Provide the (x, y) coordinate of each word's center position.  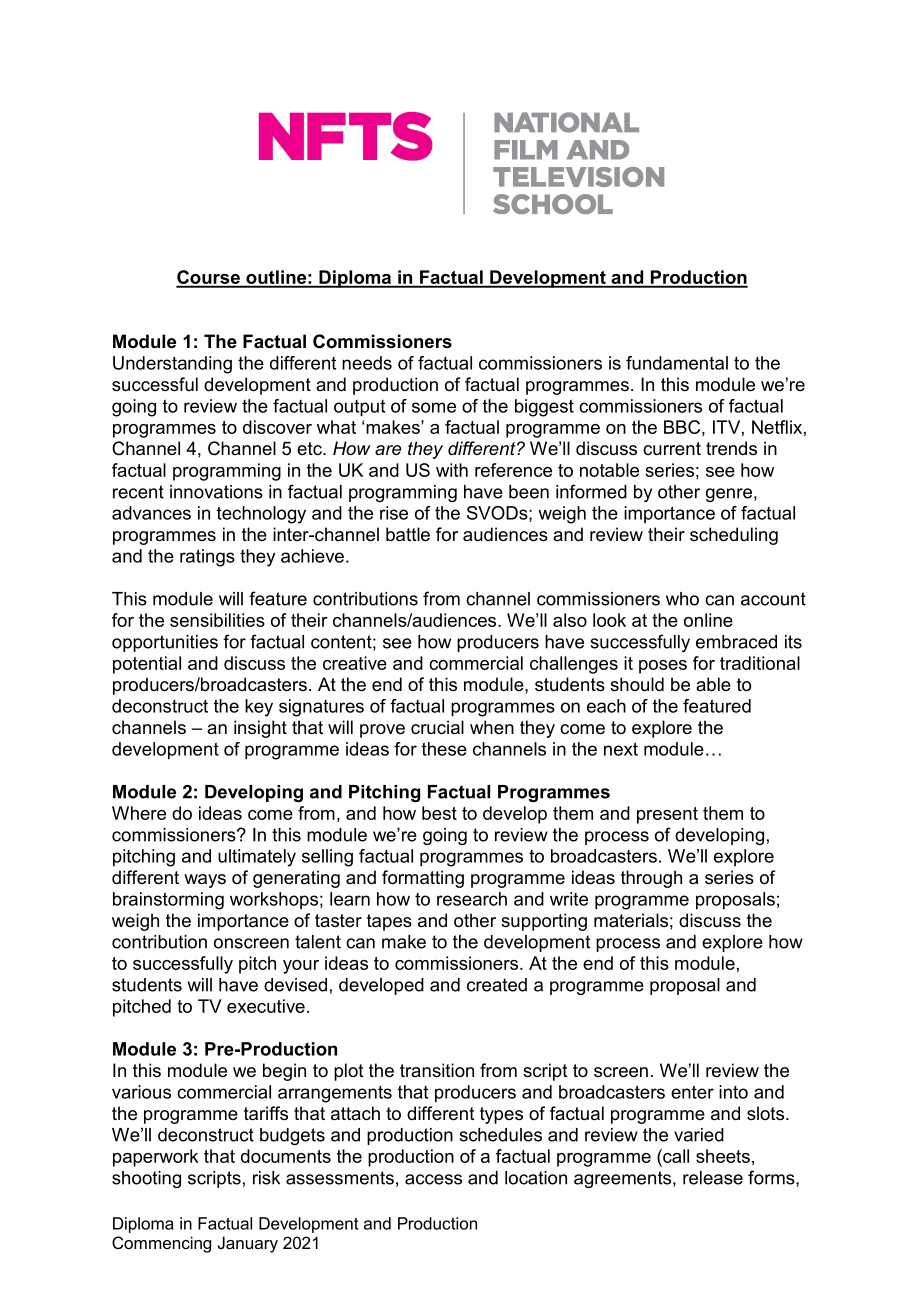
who (682, 599)
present (667, 815)
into (733, 1092)
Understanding (172, 365)
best (439, 813)
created (497, 985)
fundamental (677, 363)
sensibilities (217, 620)
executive (266, 1006)
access (433, 1179)
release (713, 1178)
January (248, 1244)
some (434, 407)
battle (408, 534)
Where (139, 813)
